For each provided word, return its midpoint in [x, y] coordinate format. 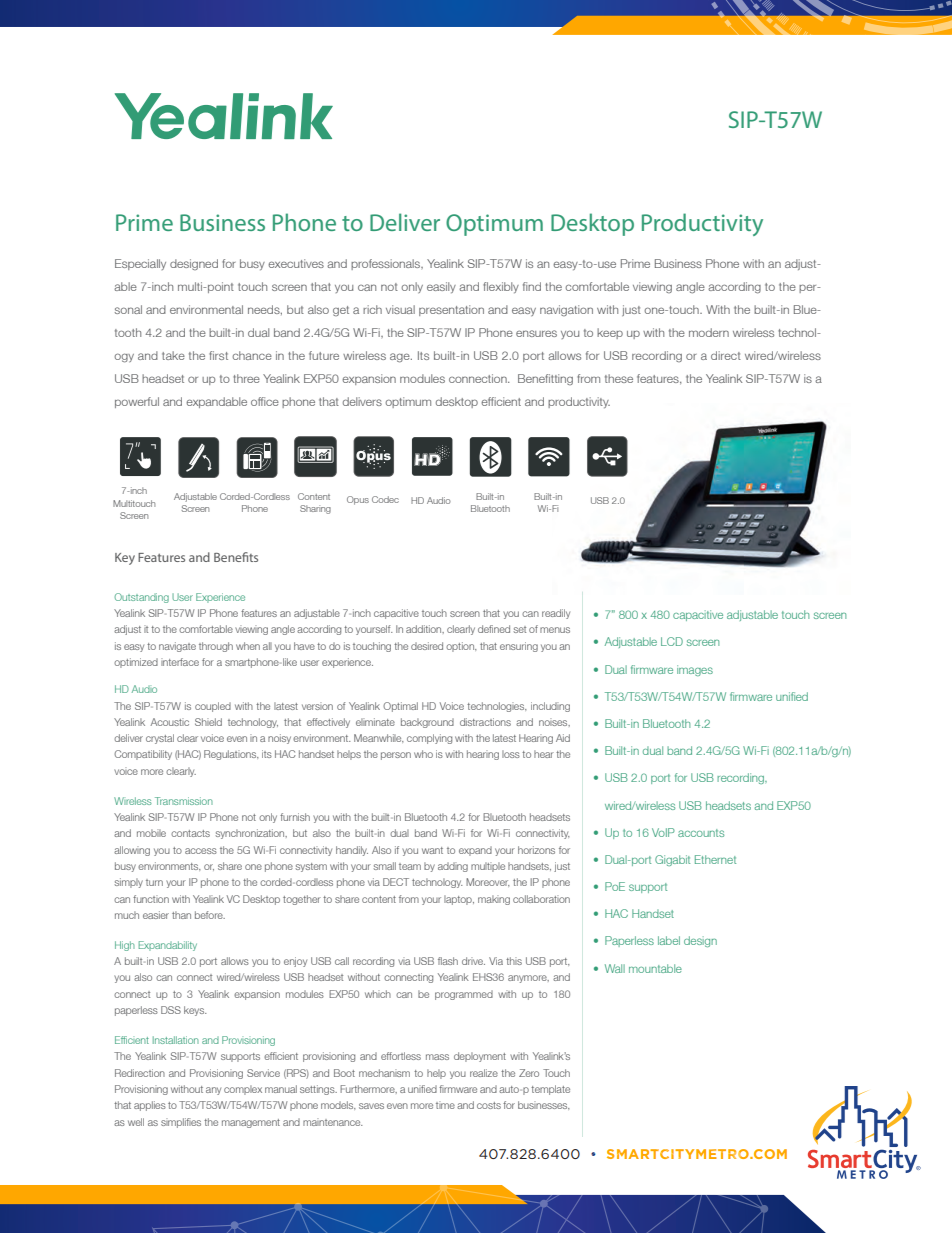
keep [610, 333]
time [445, 1105]
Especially [140, 264]
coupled [213, 707]
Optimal [400, 707]
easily [441, 287]
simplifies [181, 1123]
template [550, 1090]
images [695, 670]
